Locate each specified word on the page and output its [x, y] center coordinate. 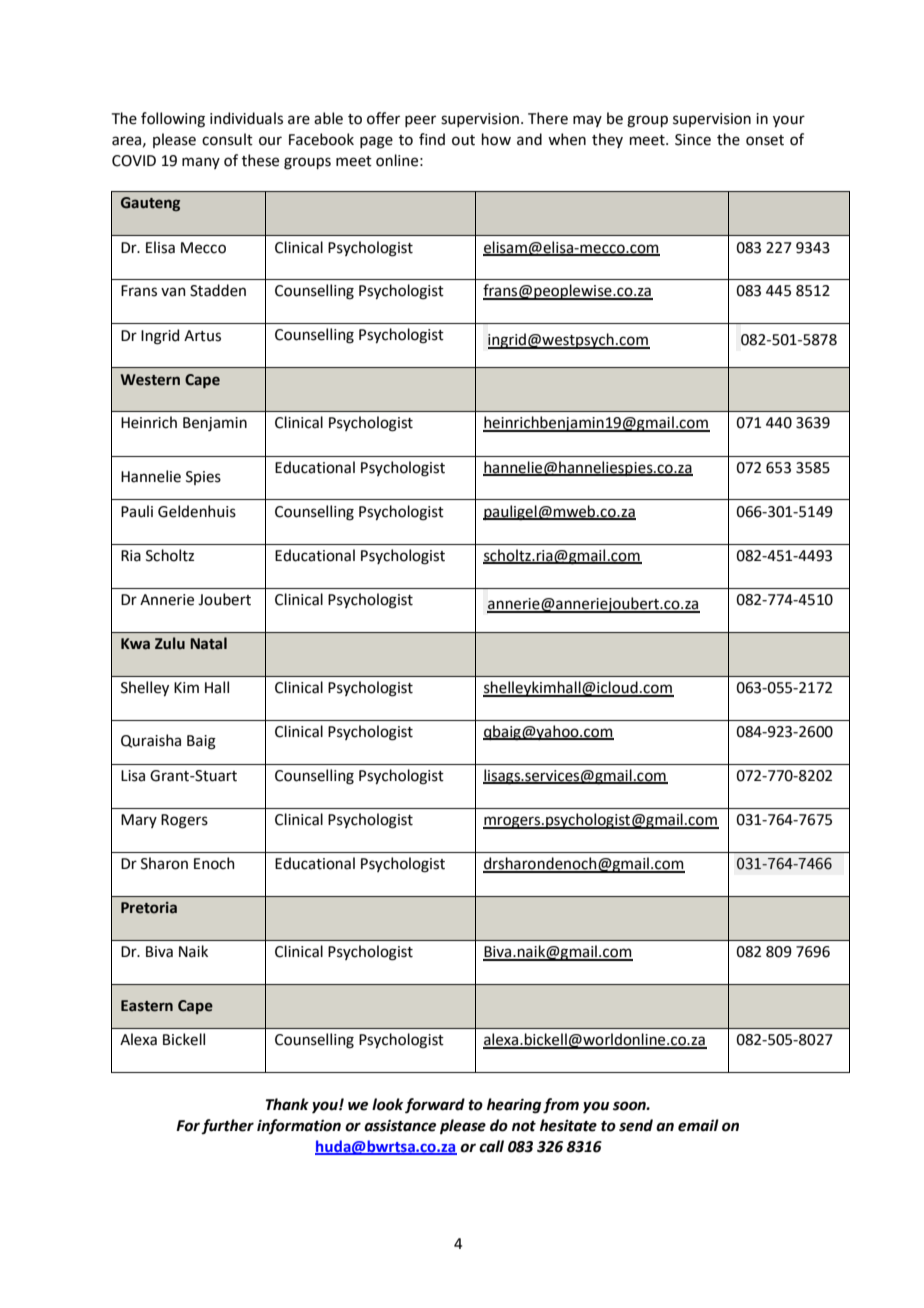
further [227, 1126]
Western [150, 380]
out [463, 140]
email [698, 1125]
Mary [139, 821]
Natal [208, 643]
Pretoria [149, 908]
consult [227, 139]
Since [693, 140]
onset [765, 140]
